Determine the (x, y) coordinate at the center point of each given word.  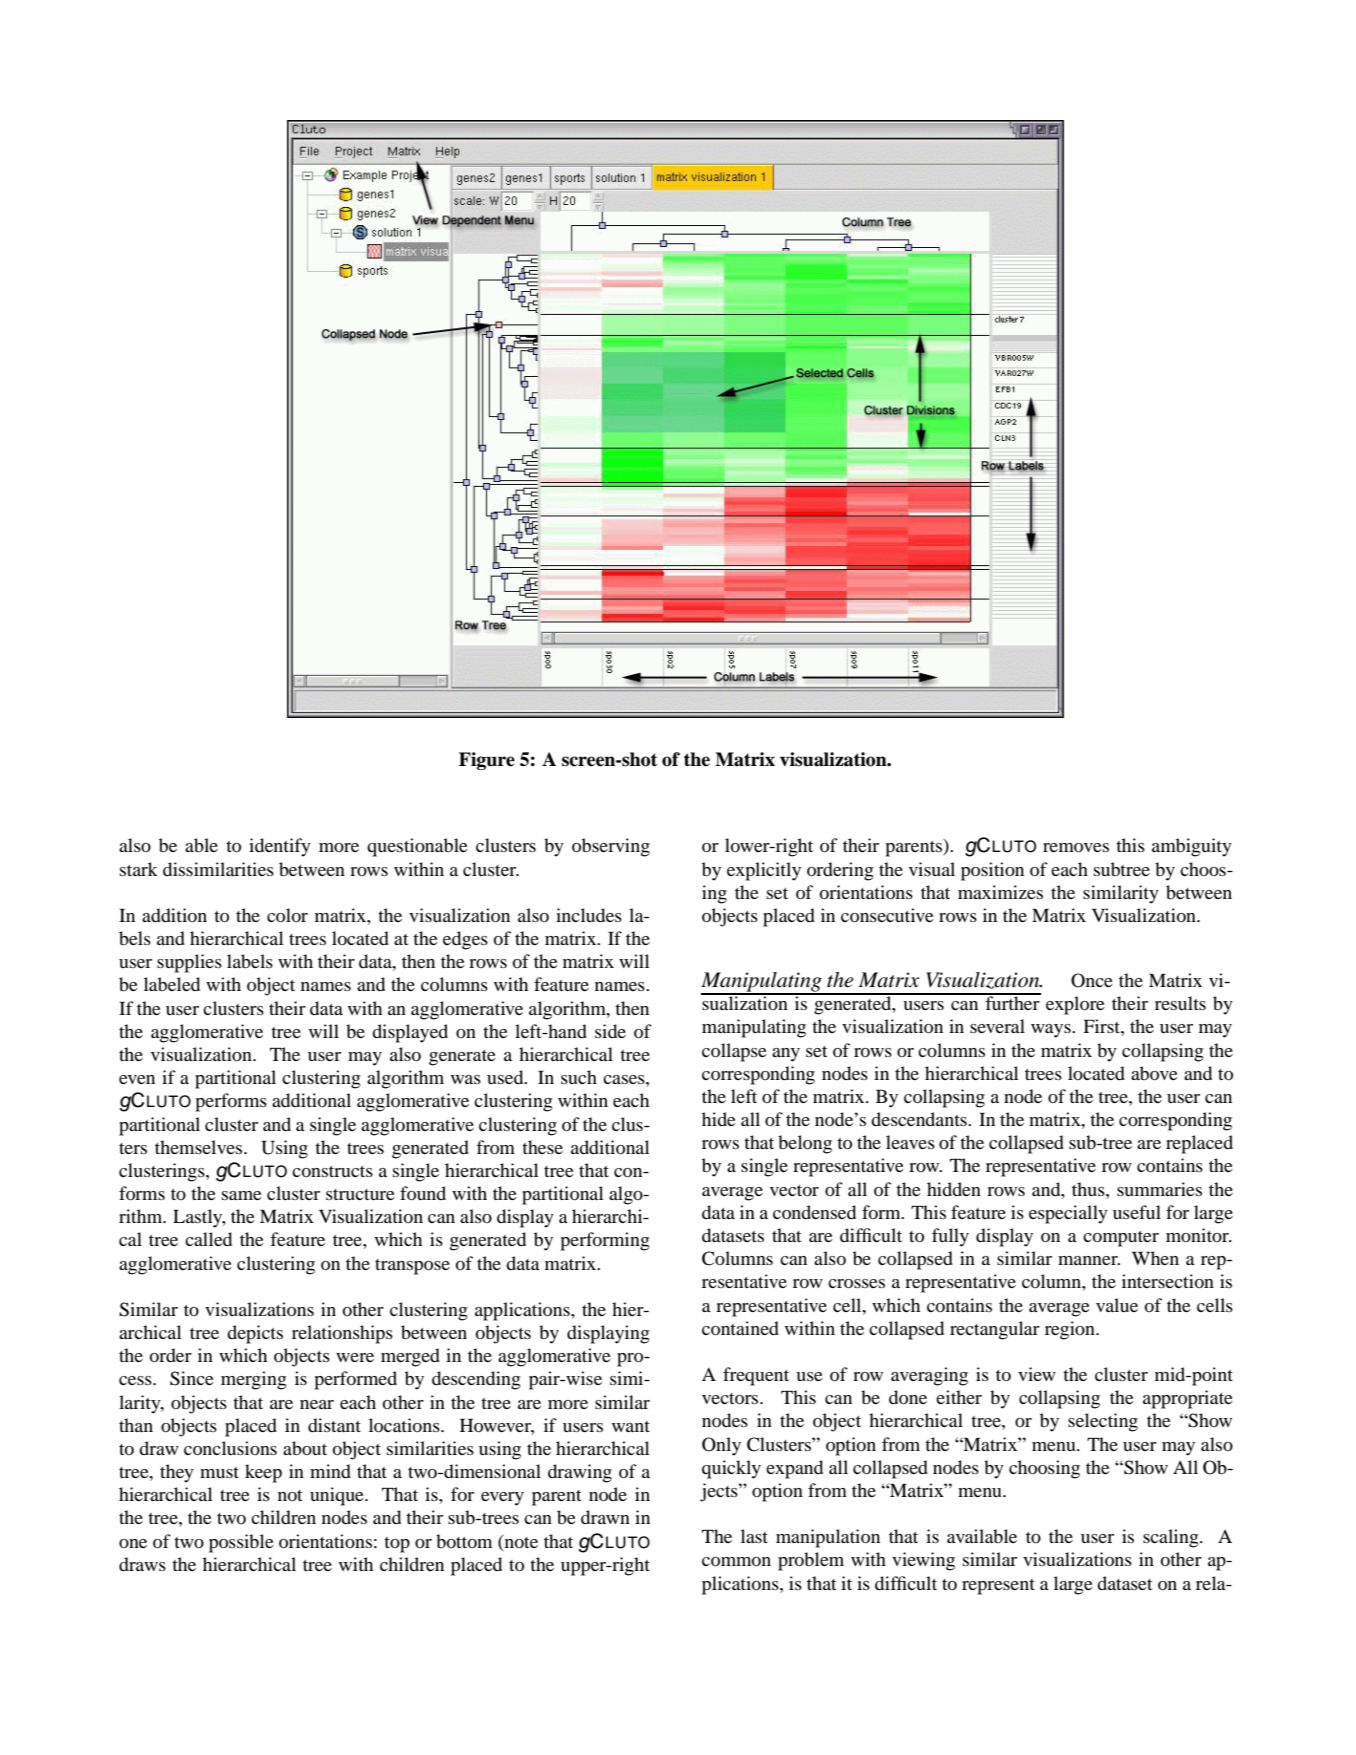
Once (1092, 980)
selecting (1103, 1422)
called (208, 1239)
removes (1076, 847)
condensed (814, 1212)
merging (254, 1380)
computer (1121, 1239)
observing (611, 847)
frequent (756, 1376)
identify (280, 847)
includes (589, 915)
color (287, 915)
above (1154, 1073)
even (137, 1079)
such (579, 1077)
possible (241, 1543)
